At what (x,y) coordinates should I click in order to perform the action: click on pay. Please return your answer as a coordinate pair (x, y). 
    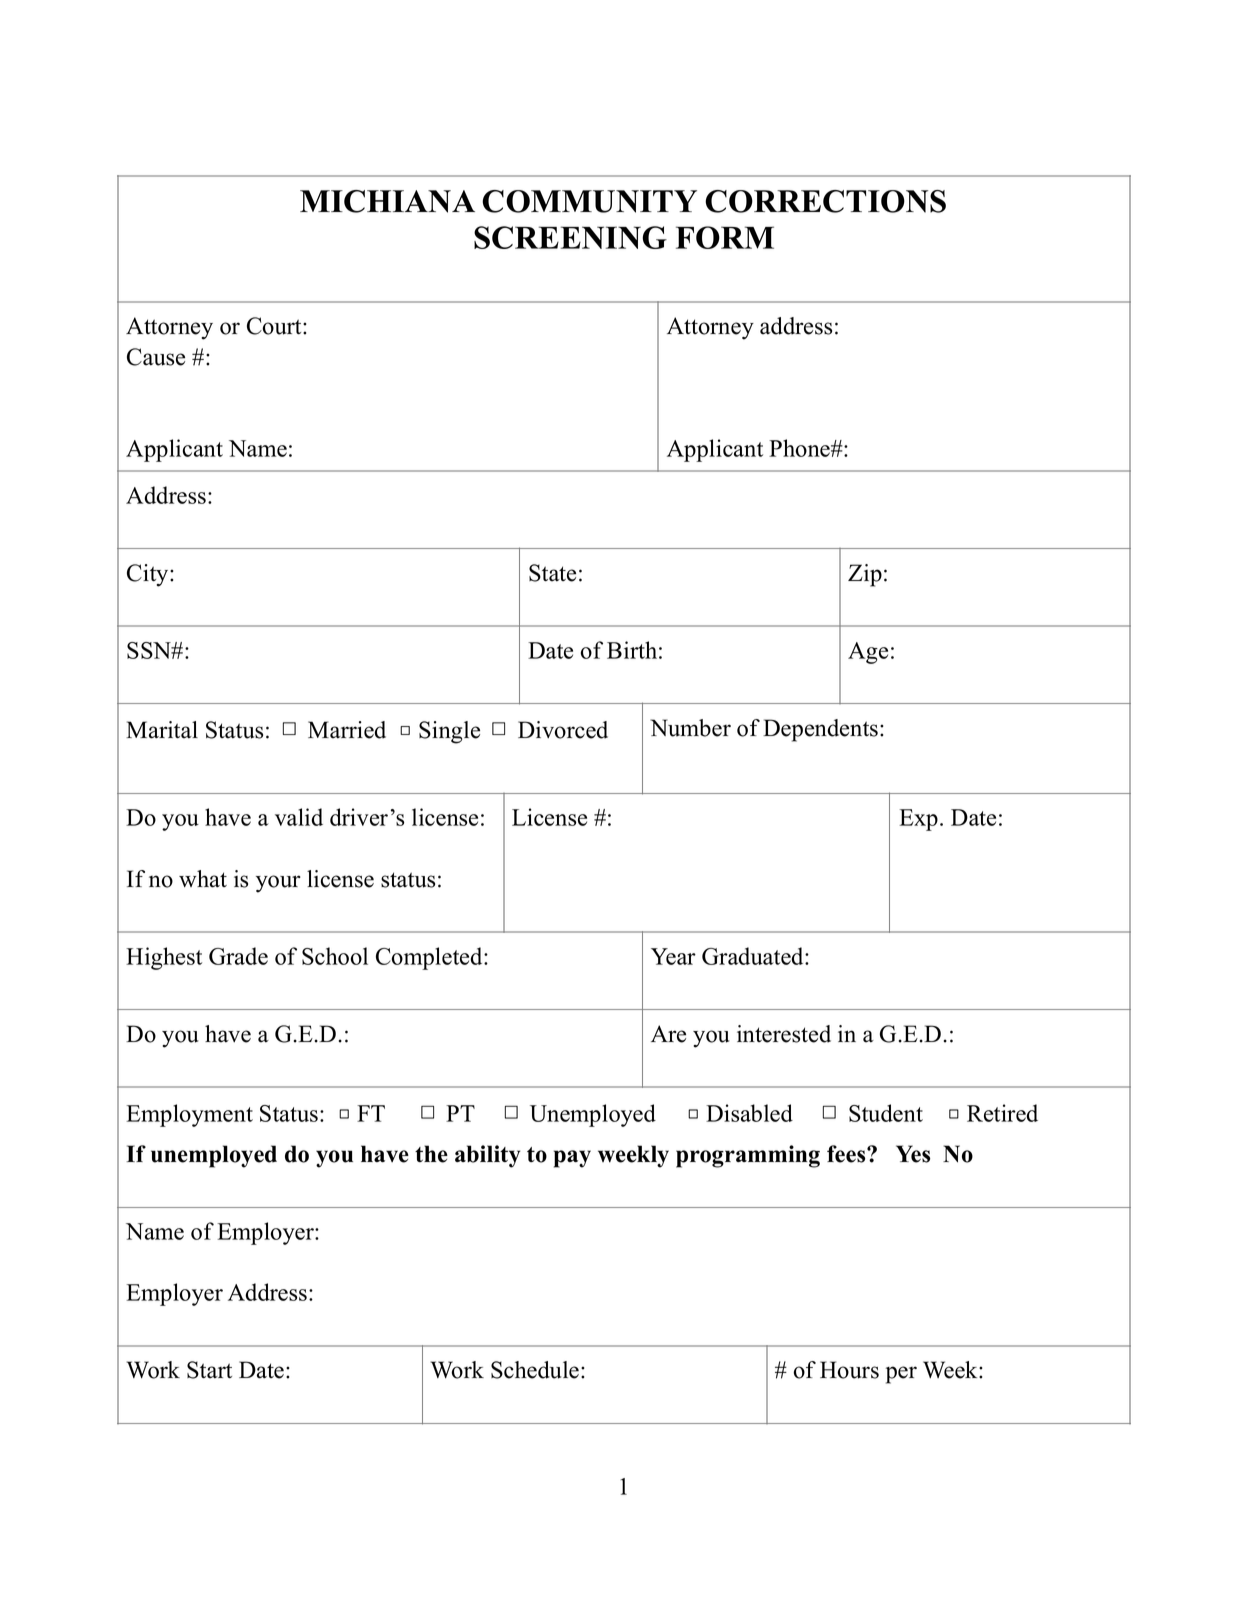
    Looking at the image, I should click on (572, 1159).
